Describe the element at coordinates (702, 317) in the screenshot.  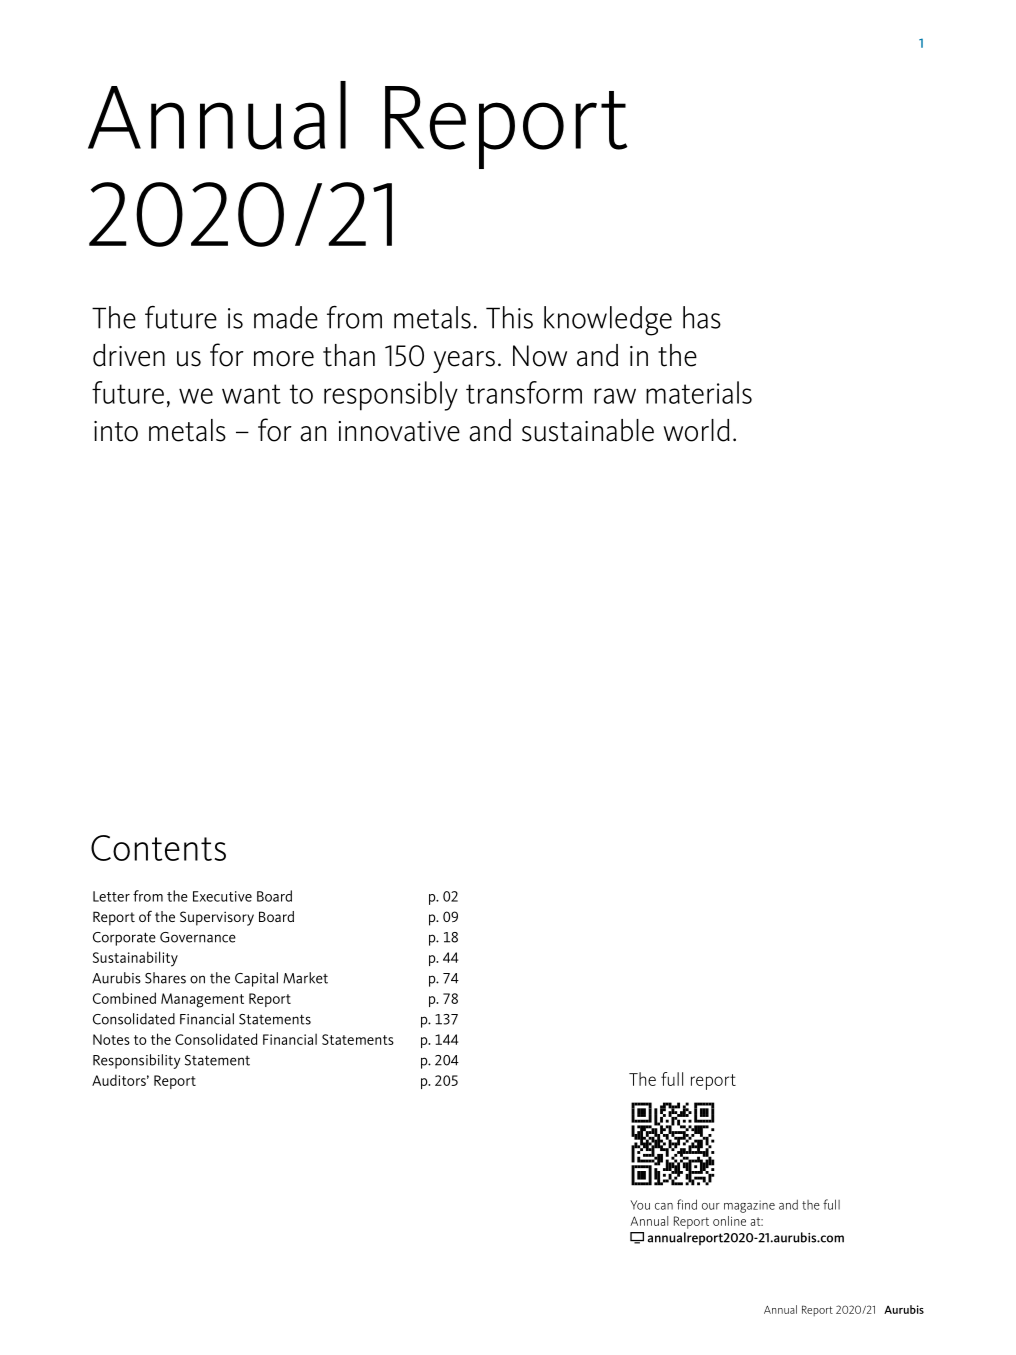
I see `has` at that location.
